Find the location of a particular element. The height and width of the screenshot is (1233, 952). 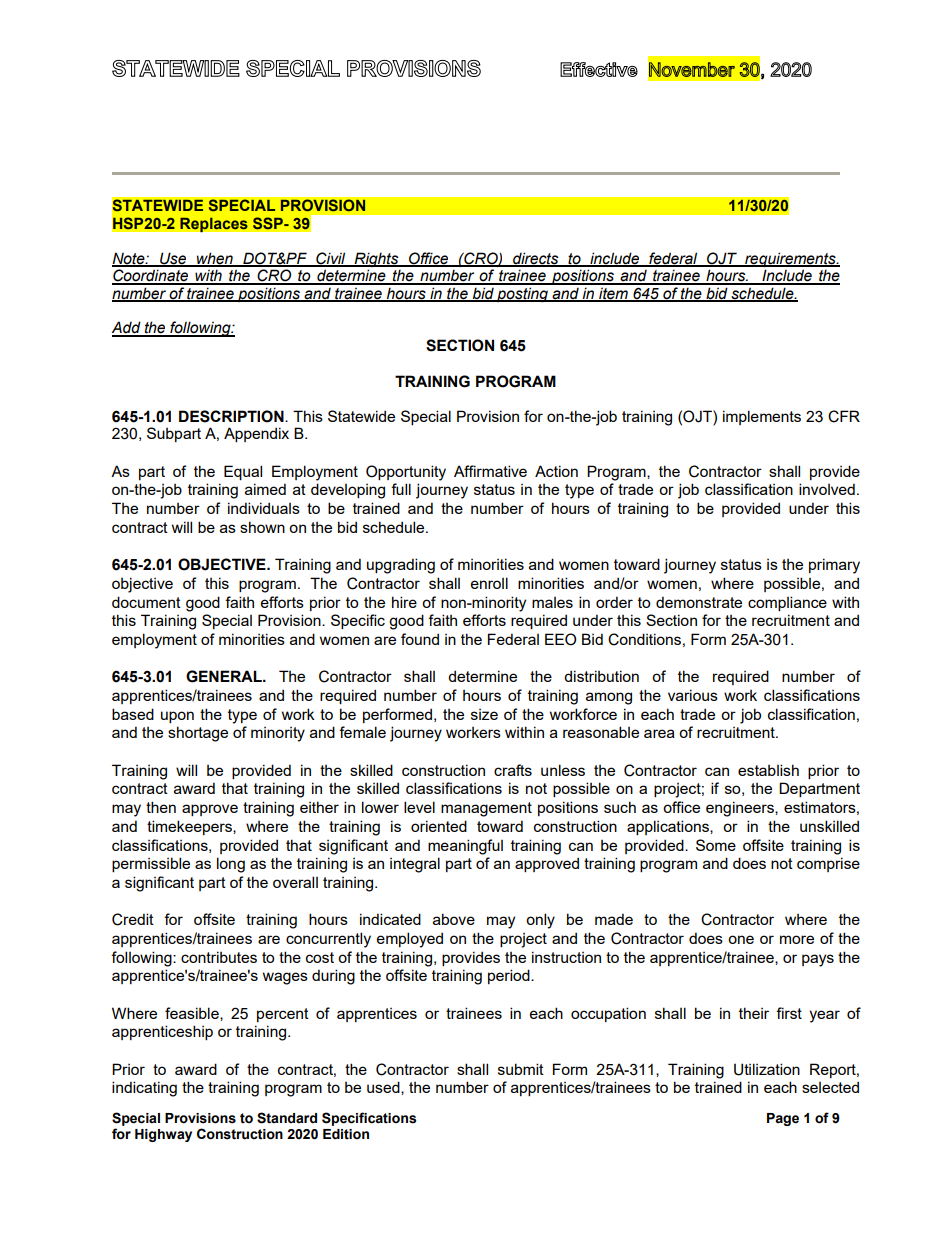

implements is located at coordinates (762, 417).
